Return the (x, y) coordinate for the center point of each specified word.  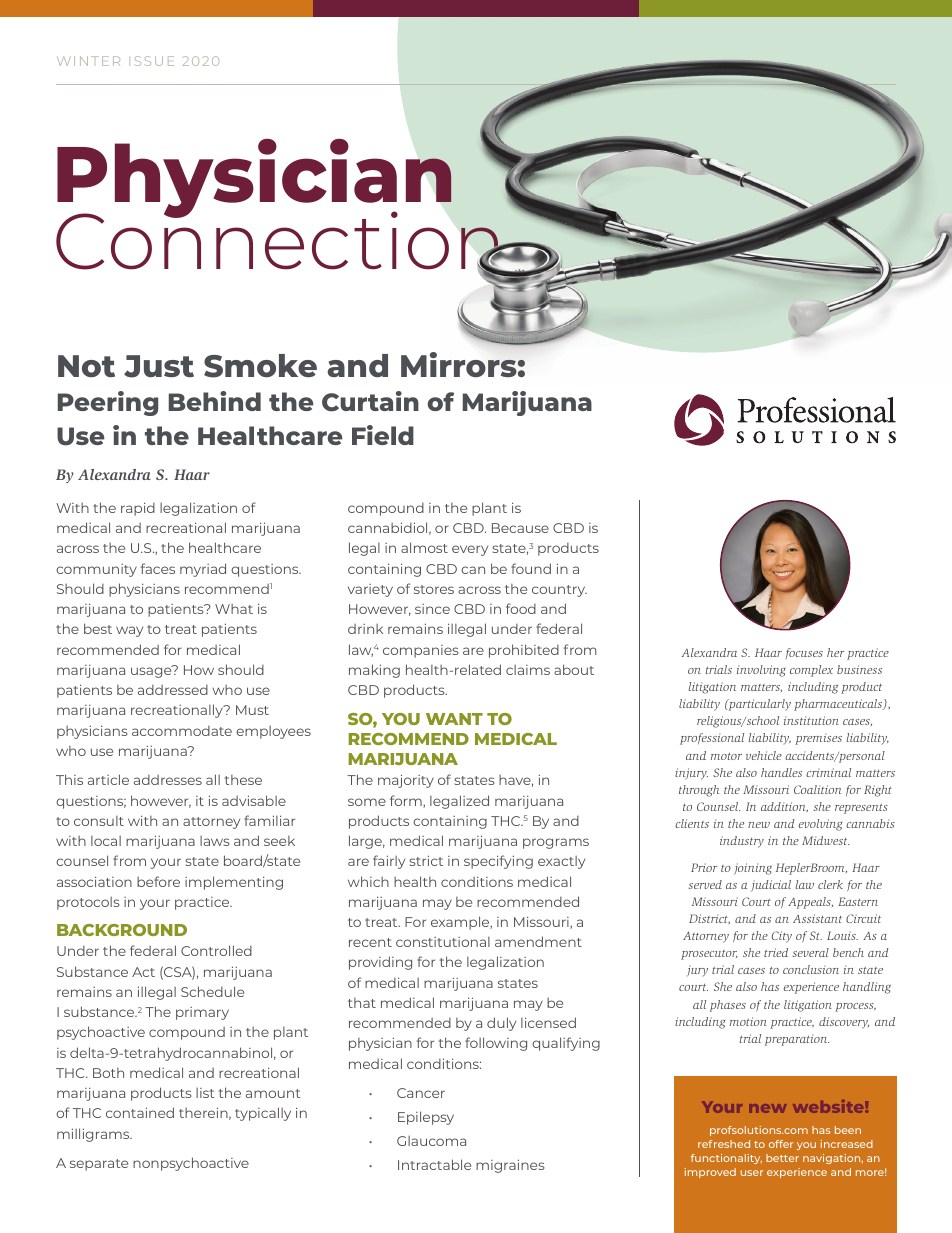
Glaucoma (431, 1141)
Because (520, 528)
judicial (771, 886)
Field (383, 435)
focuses (804, 653)
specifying (498, 862)
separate (99, 1165)
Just (159, 366)
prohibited (524, 651)
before (158, 881)
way (129, 631)
